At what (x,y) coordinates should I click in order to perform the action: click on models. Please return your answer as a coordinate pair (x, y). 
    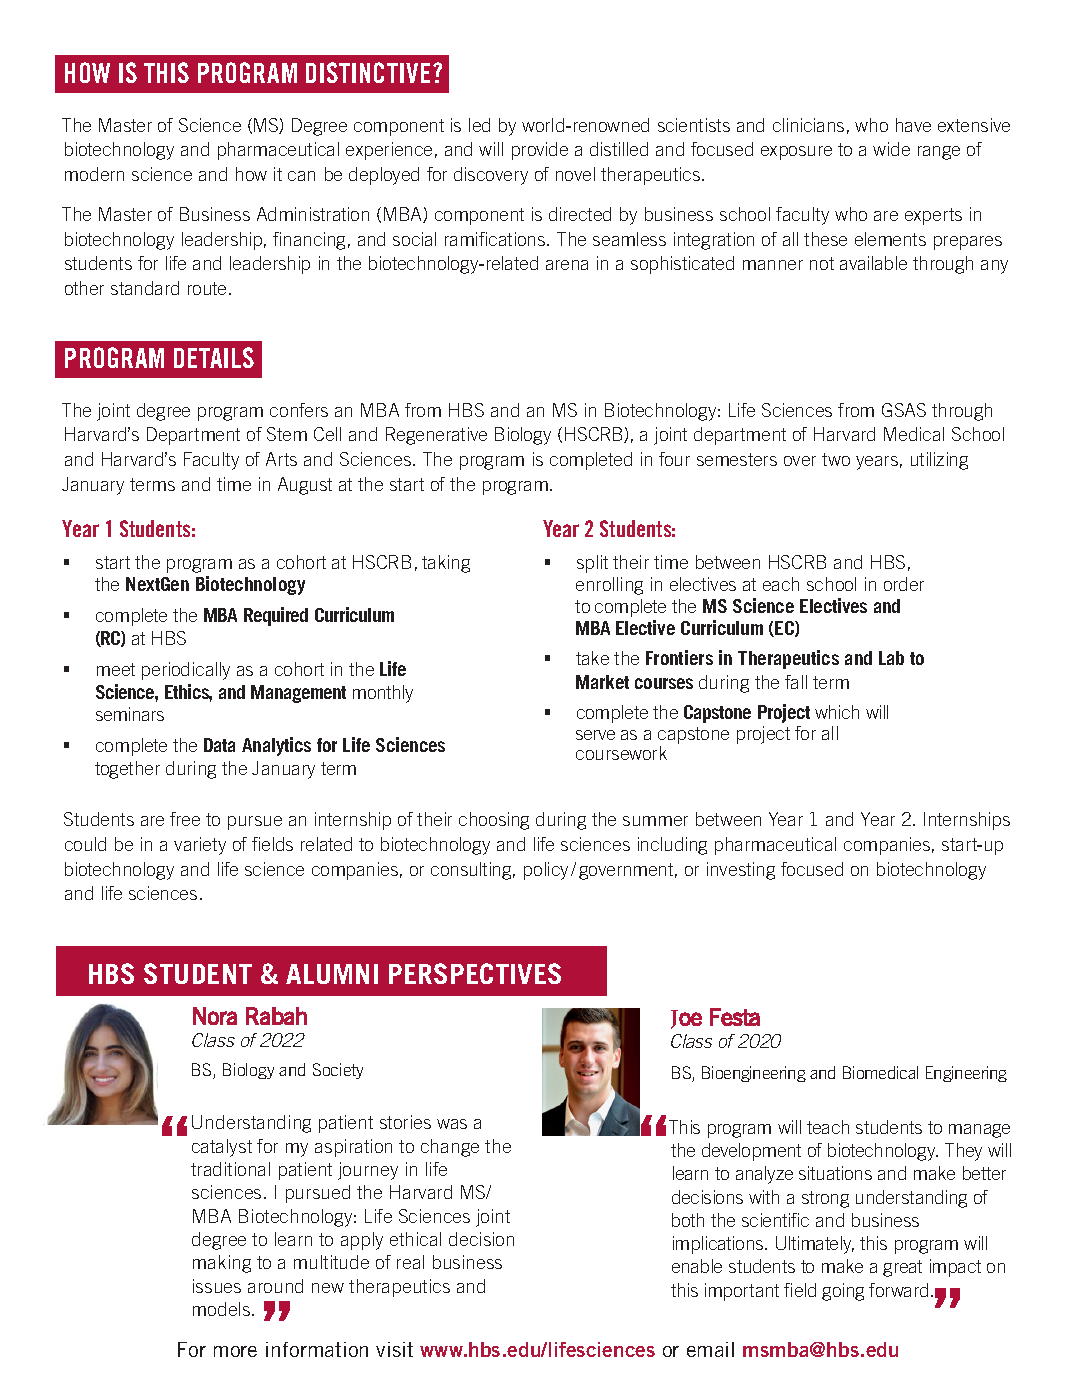
    Looking at the image, I should click on (221, 1309).
